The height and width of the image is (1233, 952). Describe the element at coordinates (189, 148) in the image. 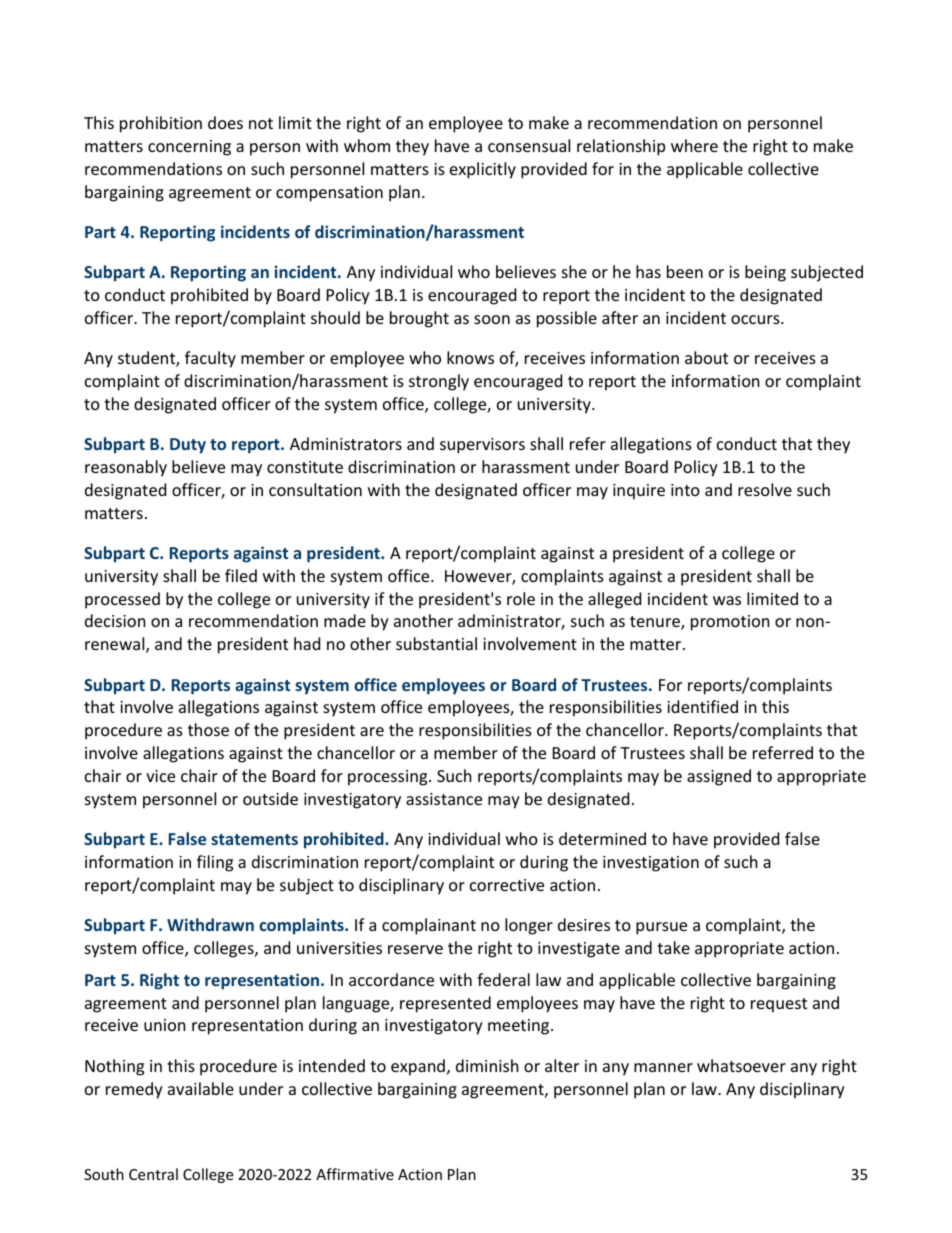

I see `concerning` at that location.
